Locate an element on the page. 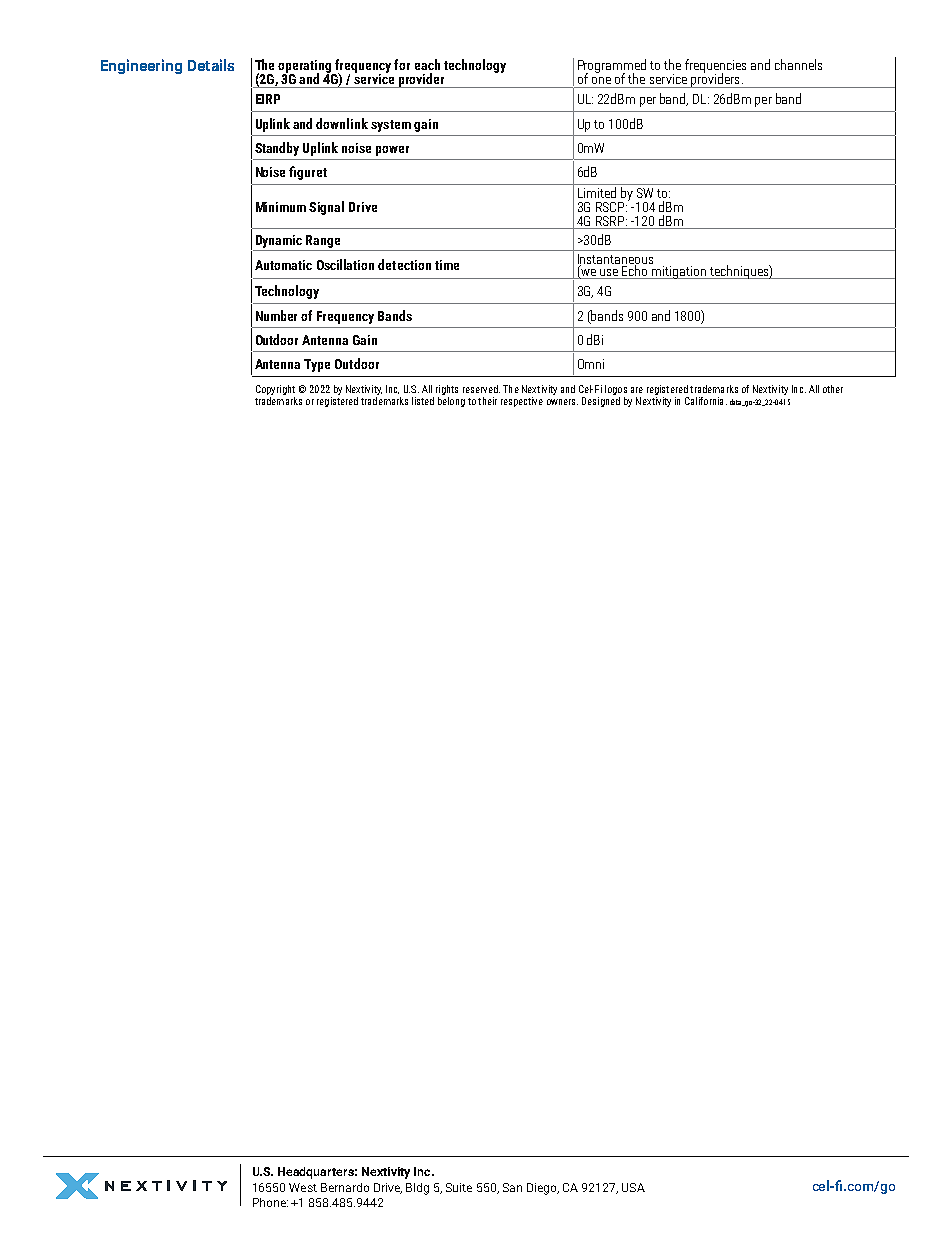  frequencies is located at coordinates (715, 67).
